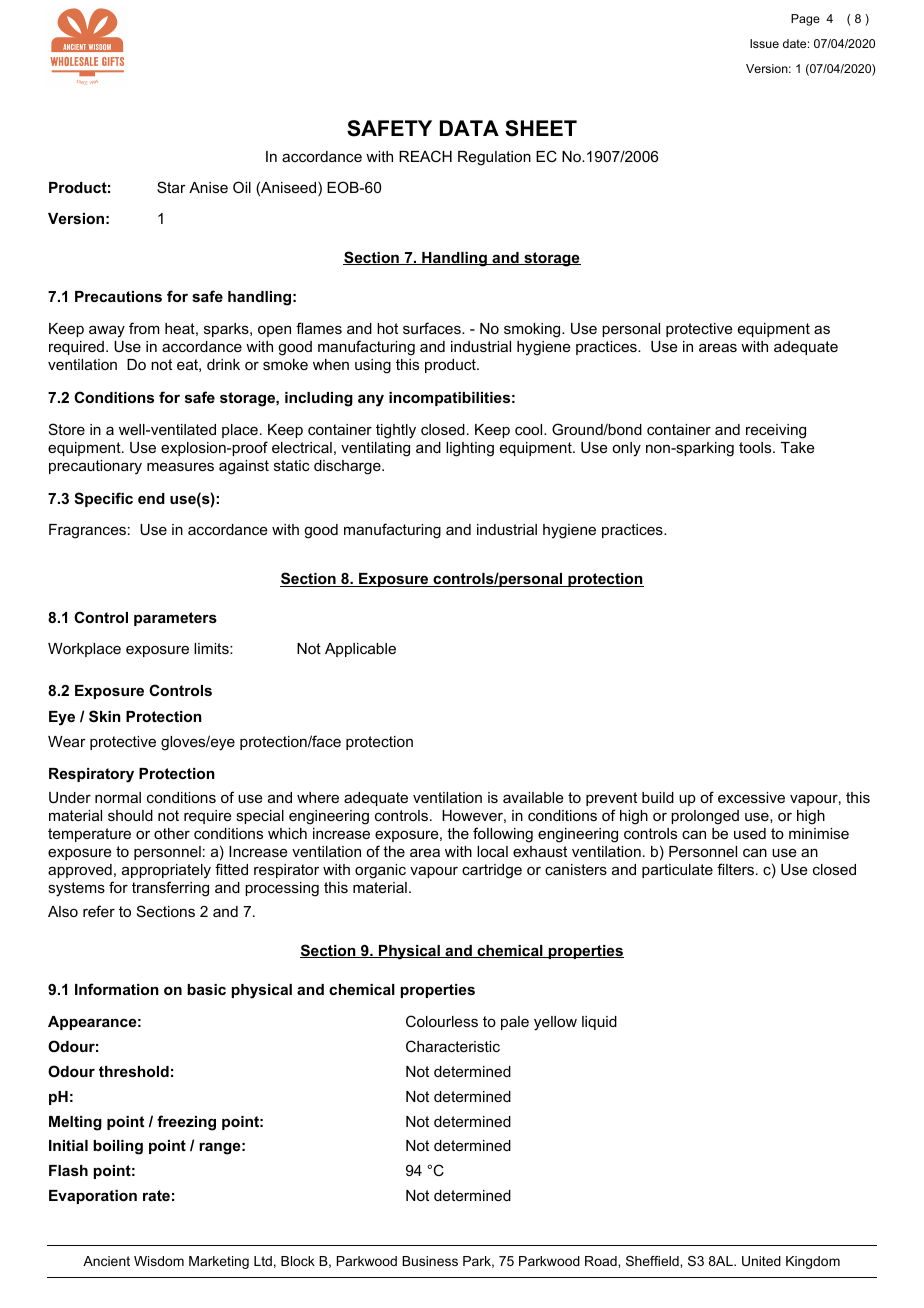 The width and height of the screenshot is (924, 1308). I want to click on rate, so click(156, 1195).
